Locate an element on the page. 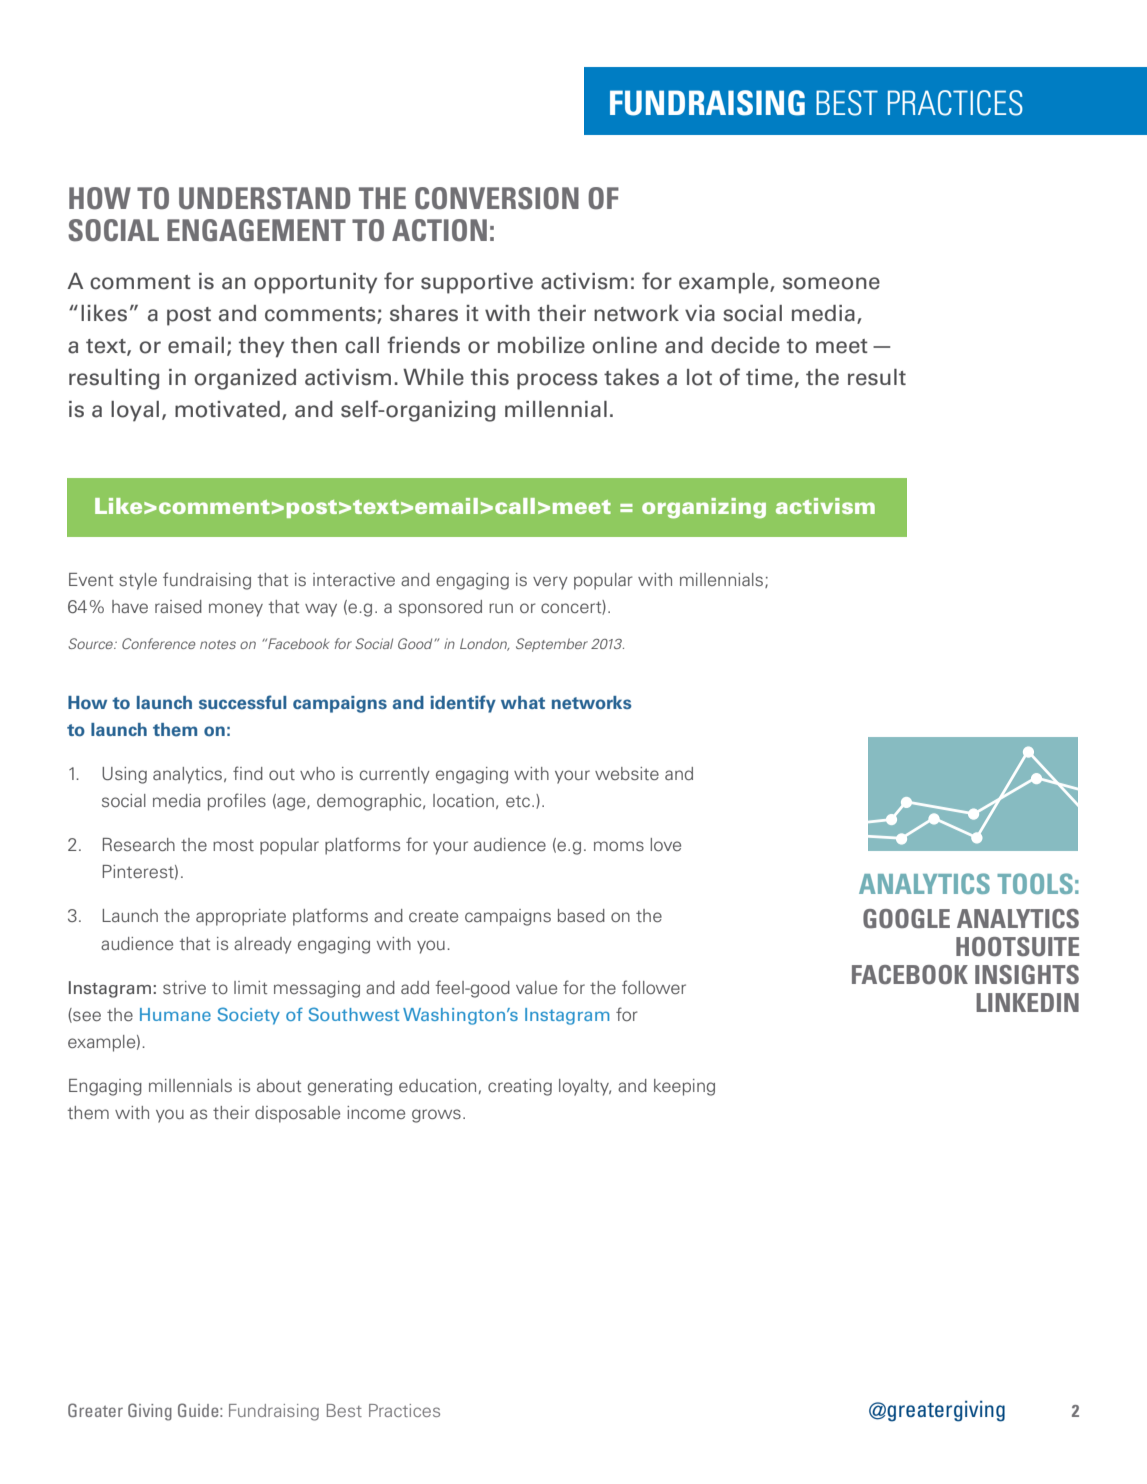  someone is located at coordinates (831, 283).
